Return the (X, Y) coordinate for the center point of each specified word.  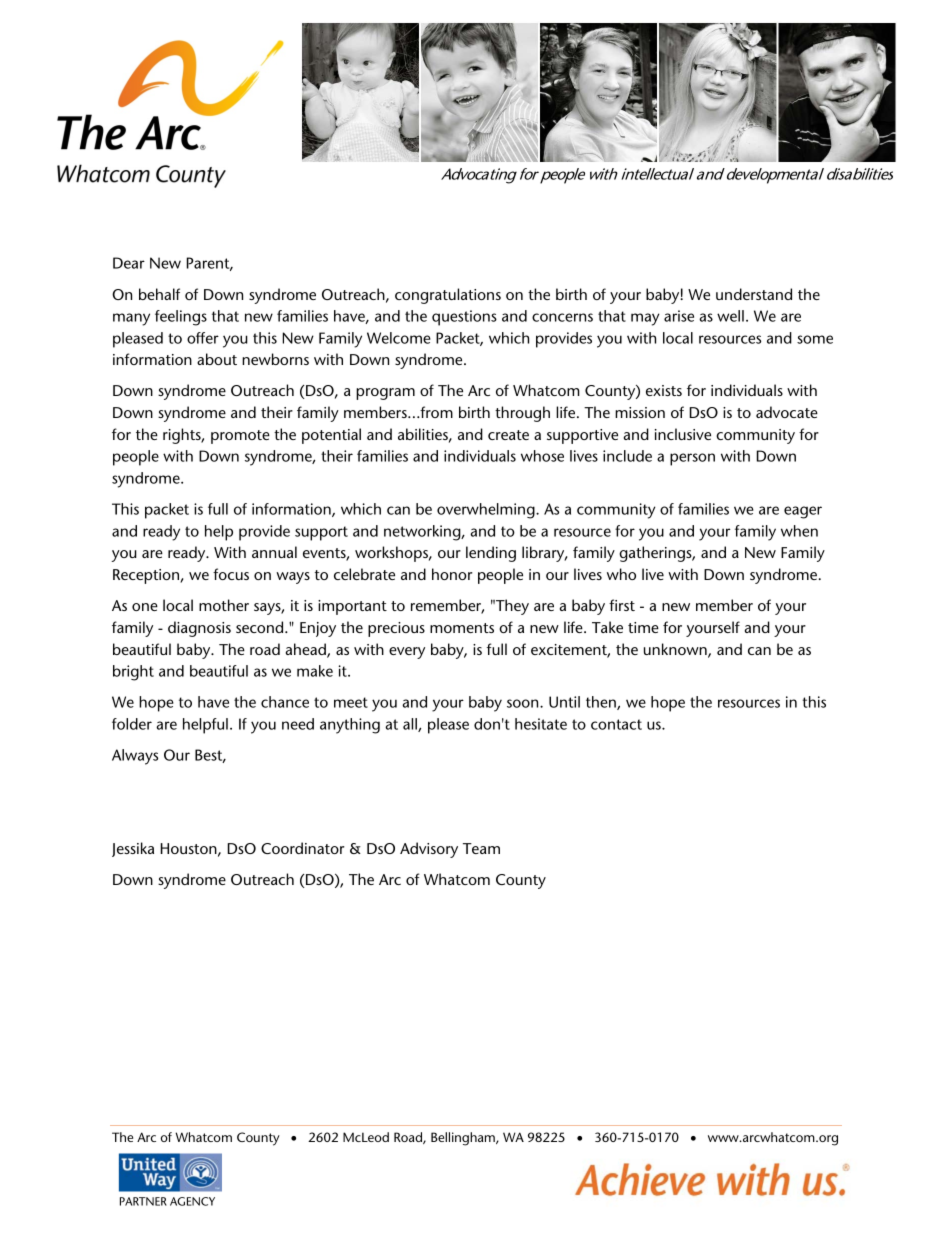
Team (481, 848)
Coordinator (303, 848)
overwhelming (487, 511)
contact (616, 724)
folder (132, 724)
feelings (181, 318)
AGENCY (192, 1201)
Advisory (429, 850)
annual (274, 552)
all (411, 725)
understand (754, 294)
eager (803, 512)
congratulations (448, 296)
